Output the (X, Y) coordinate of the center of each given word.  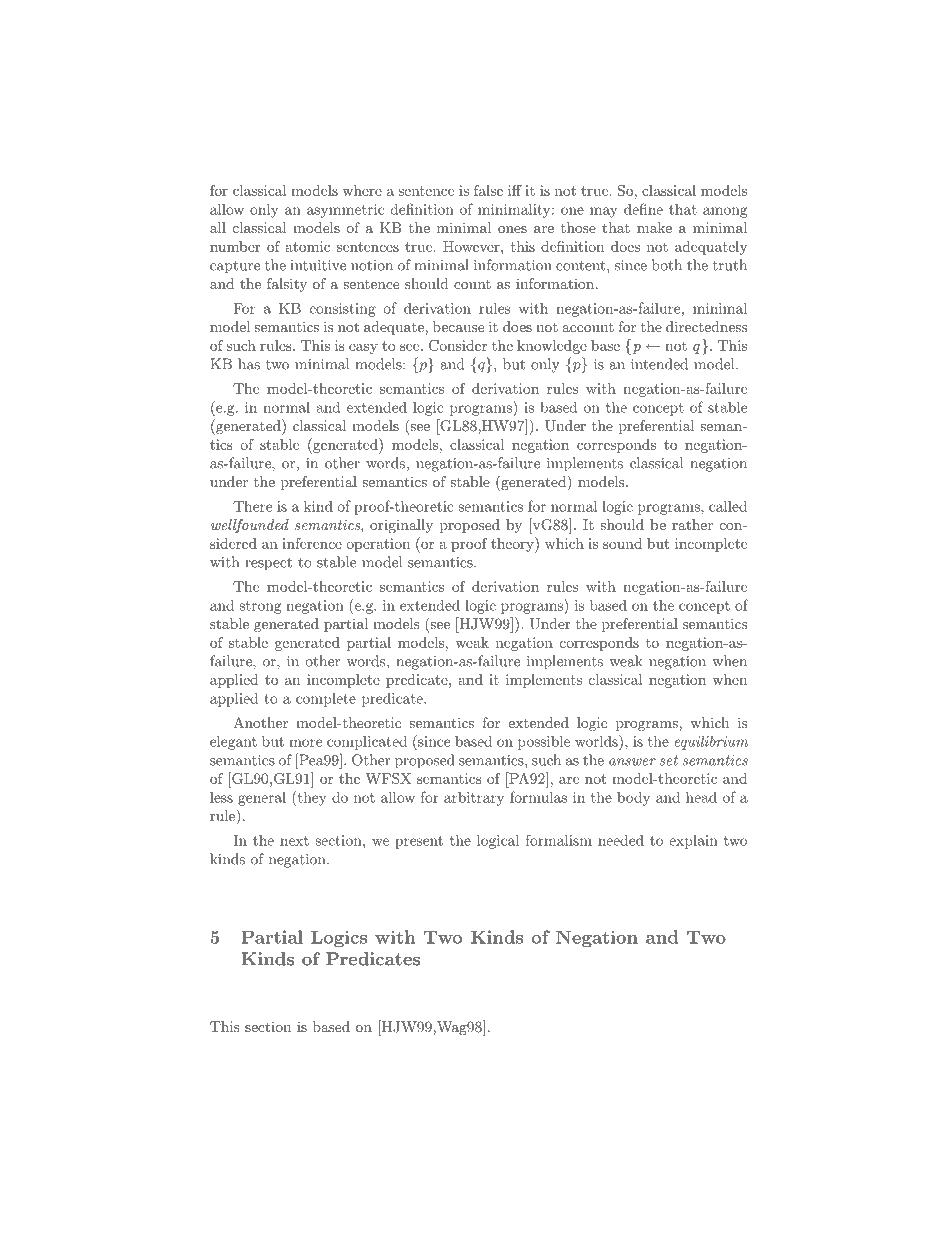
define (643, 209)
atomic (307, 246)
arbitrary (474, 799)
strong (260, 607)
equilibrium (711, 742)
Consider (458, 345)
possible (544, 743)
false (488, 190)
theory (513, 545)
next (294, 841)
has (249, 364)
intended (659, 364)
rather (692, 524)
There (252, 506)
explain (693, 842)
